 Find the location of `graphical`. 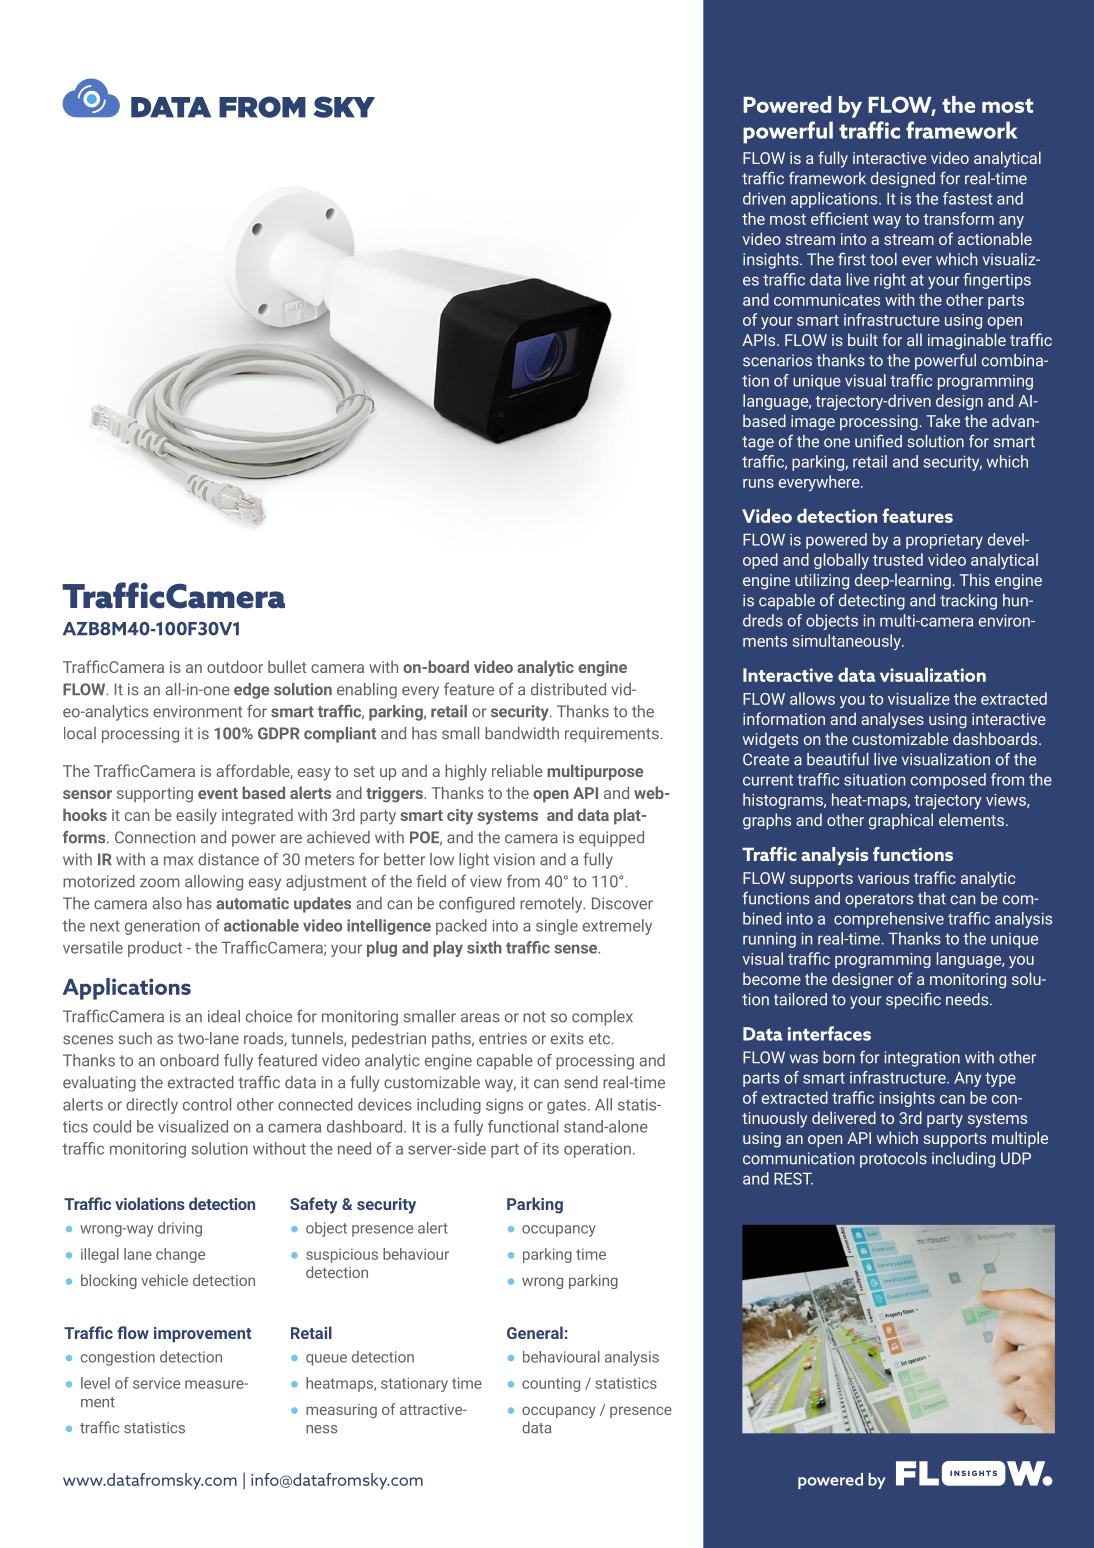

graphical is located at coordinates (901, 821).
